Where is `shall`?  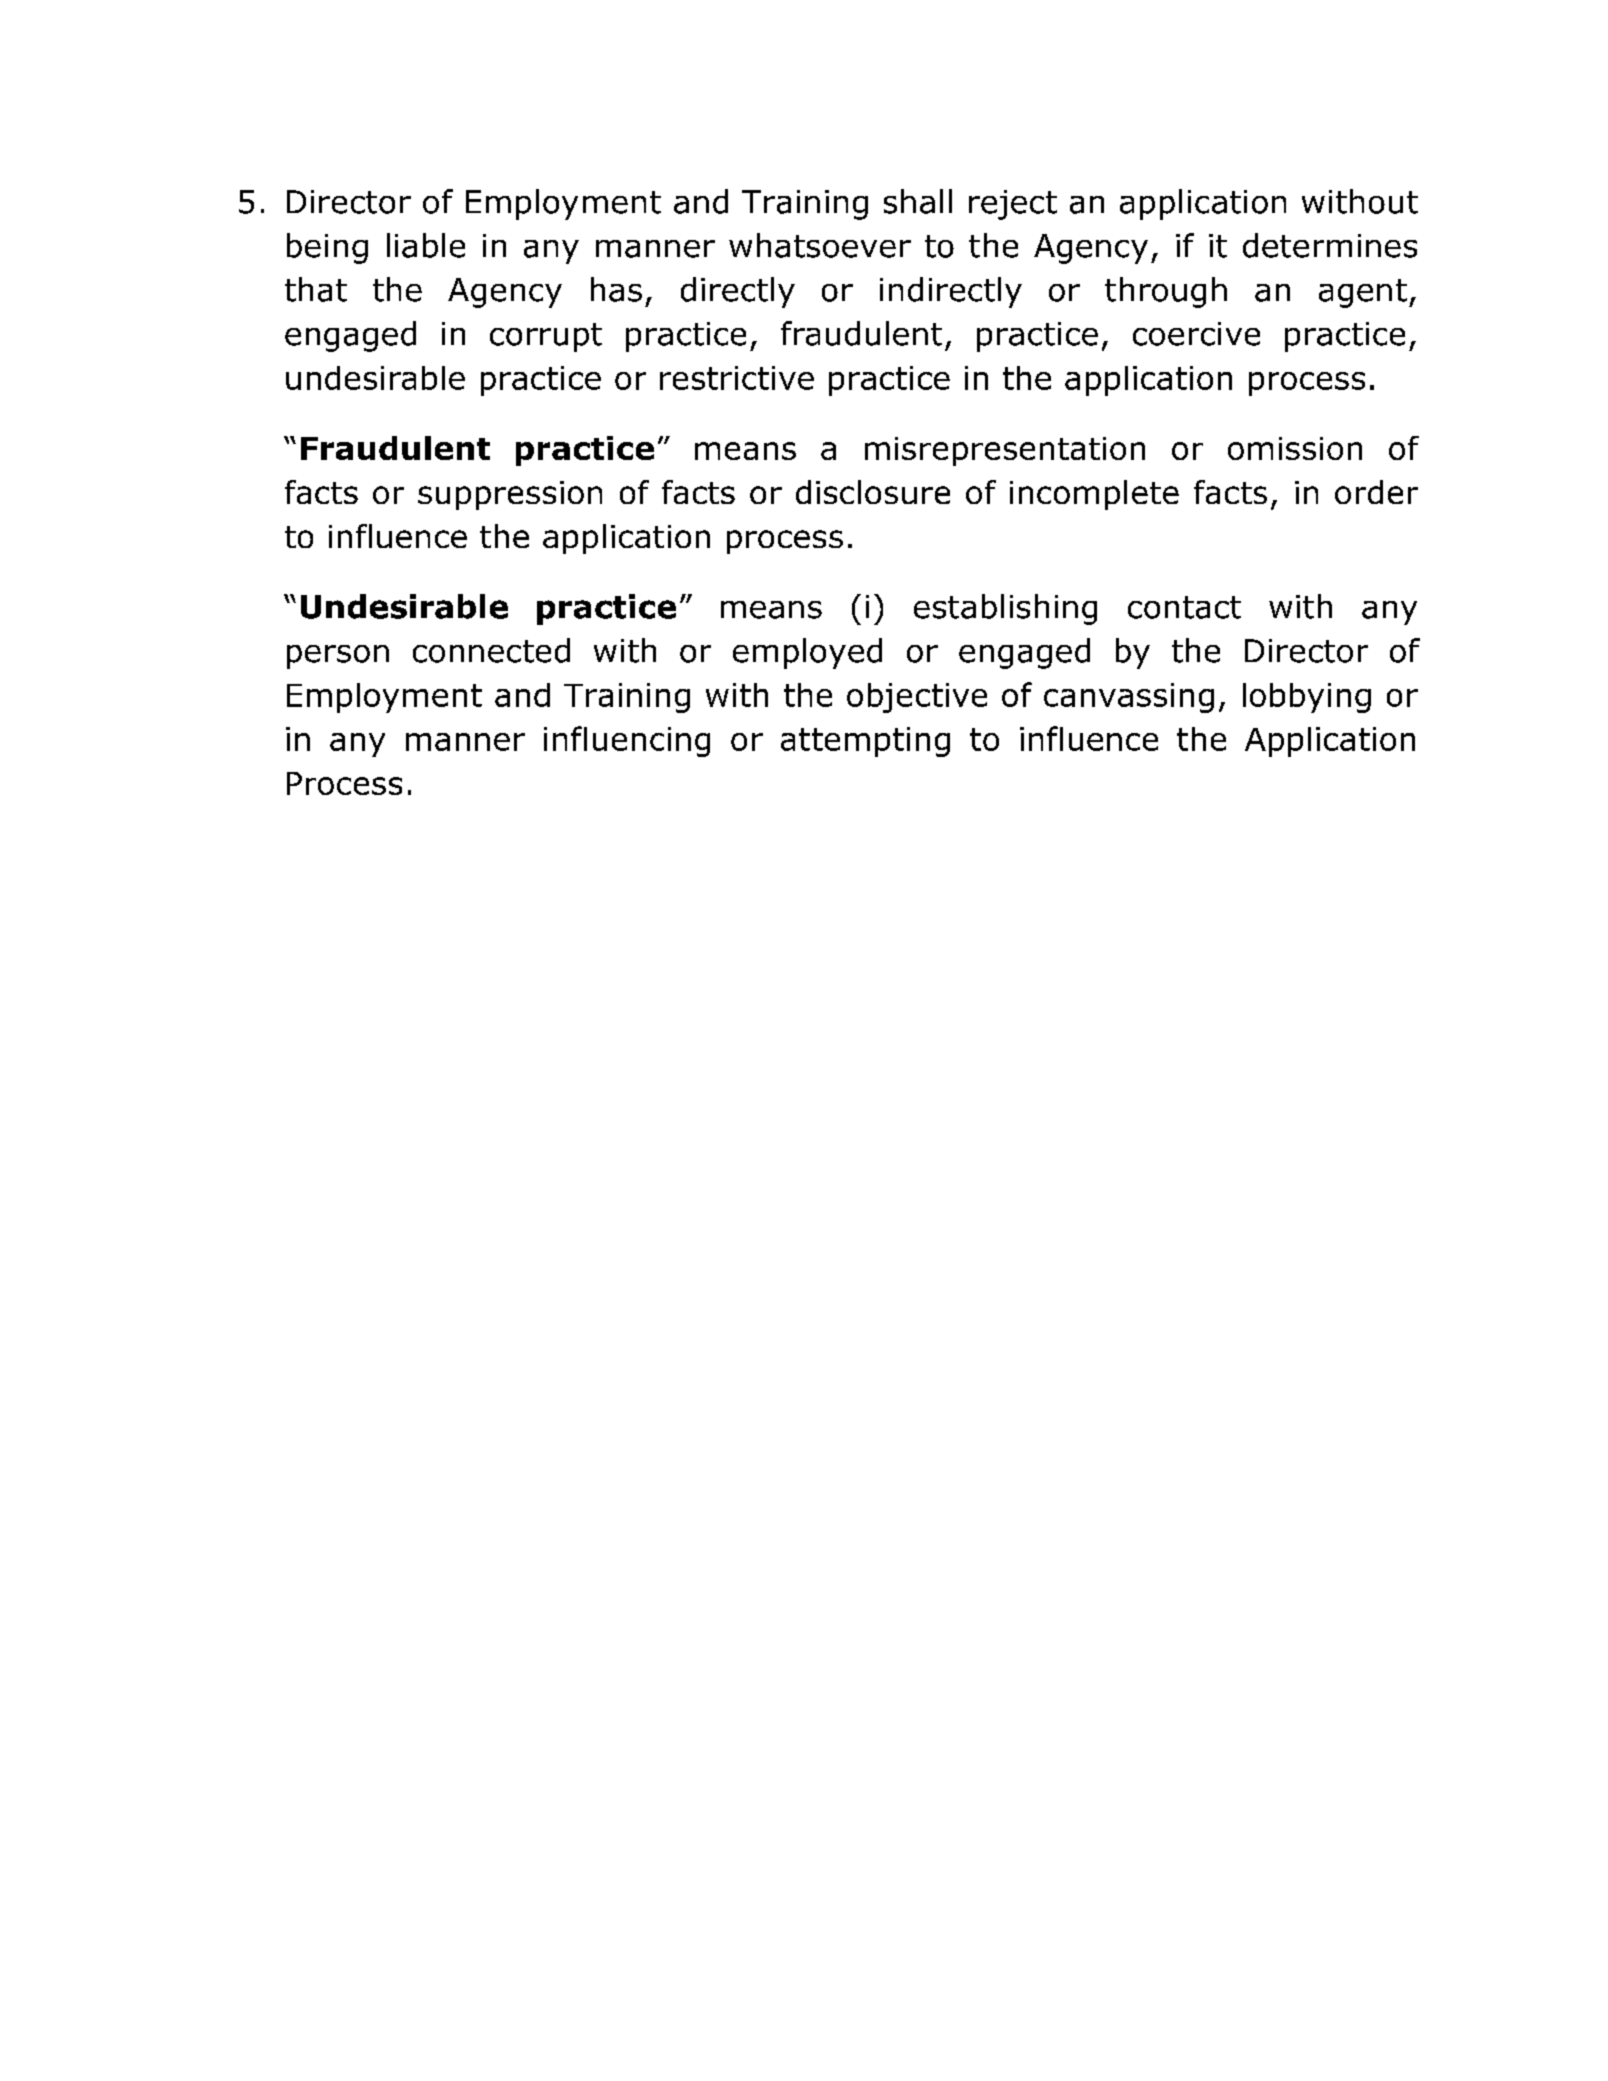 shall is located at coordinates (918, 201).
